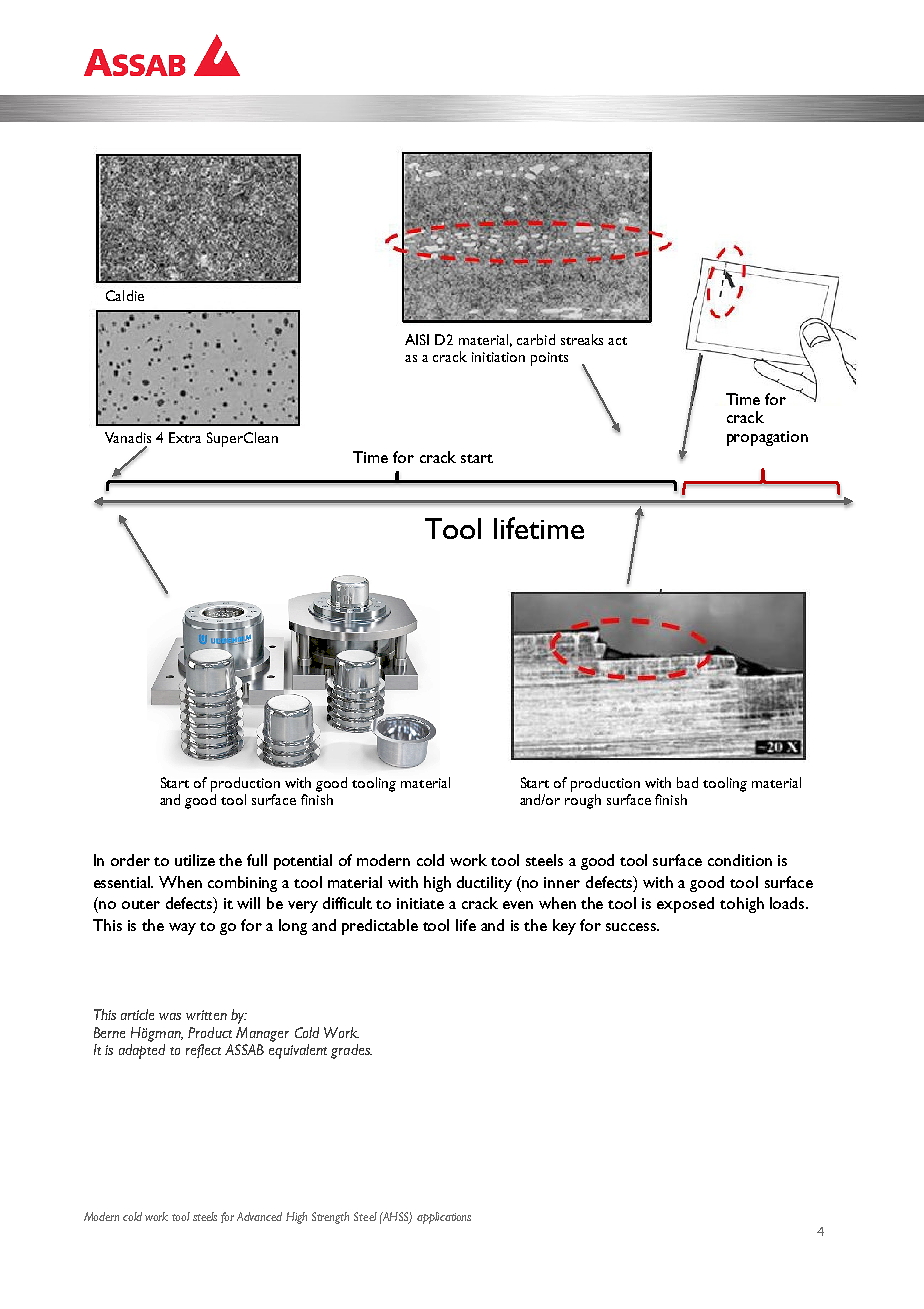 This page has width=924, height=1309. I want to click on grades, so click(351, 1051).
